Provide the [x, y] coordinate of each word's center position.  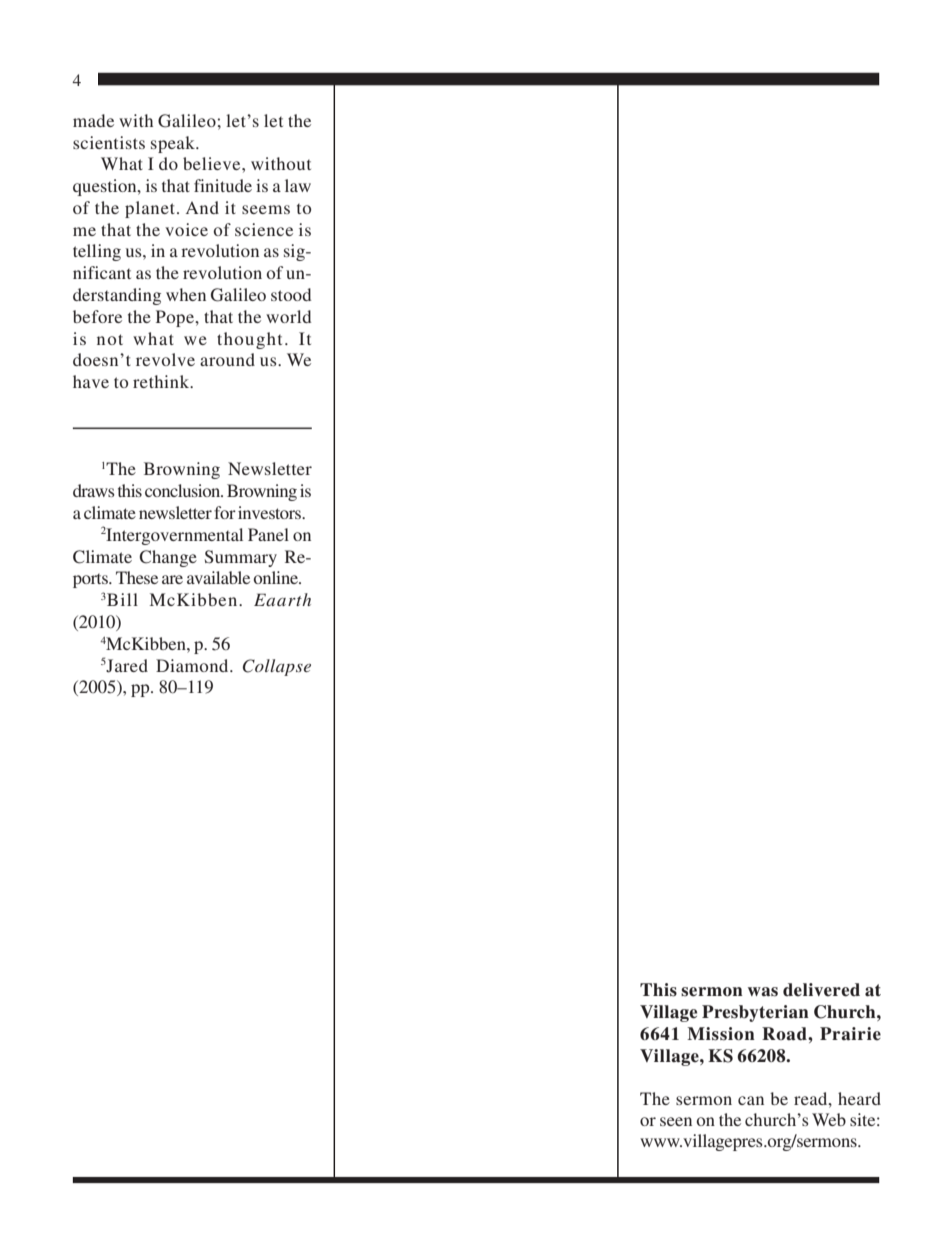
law [298, 185]
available [218, 577]
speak [174, 144]
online [277, 577]
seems [266, 209]
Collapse [277, 667]
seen [676, 1121]
